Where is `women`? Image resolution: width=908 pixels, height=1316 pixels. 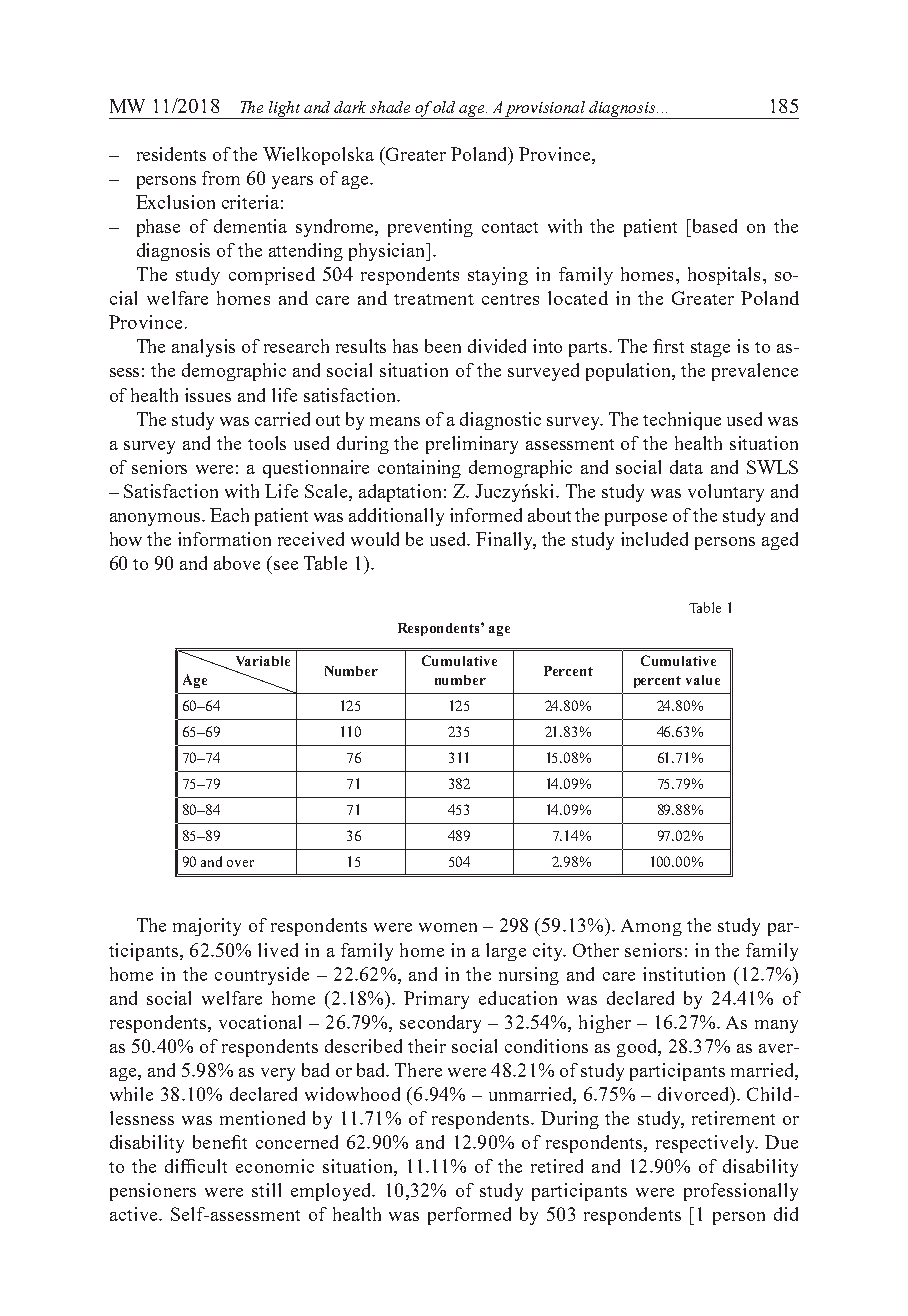
women is located at coordinates (448, 927).
